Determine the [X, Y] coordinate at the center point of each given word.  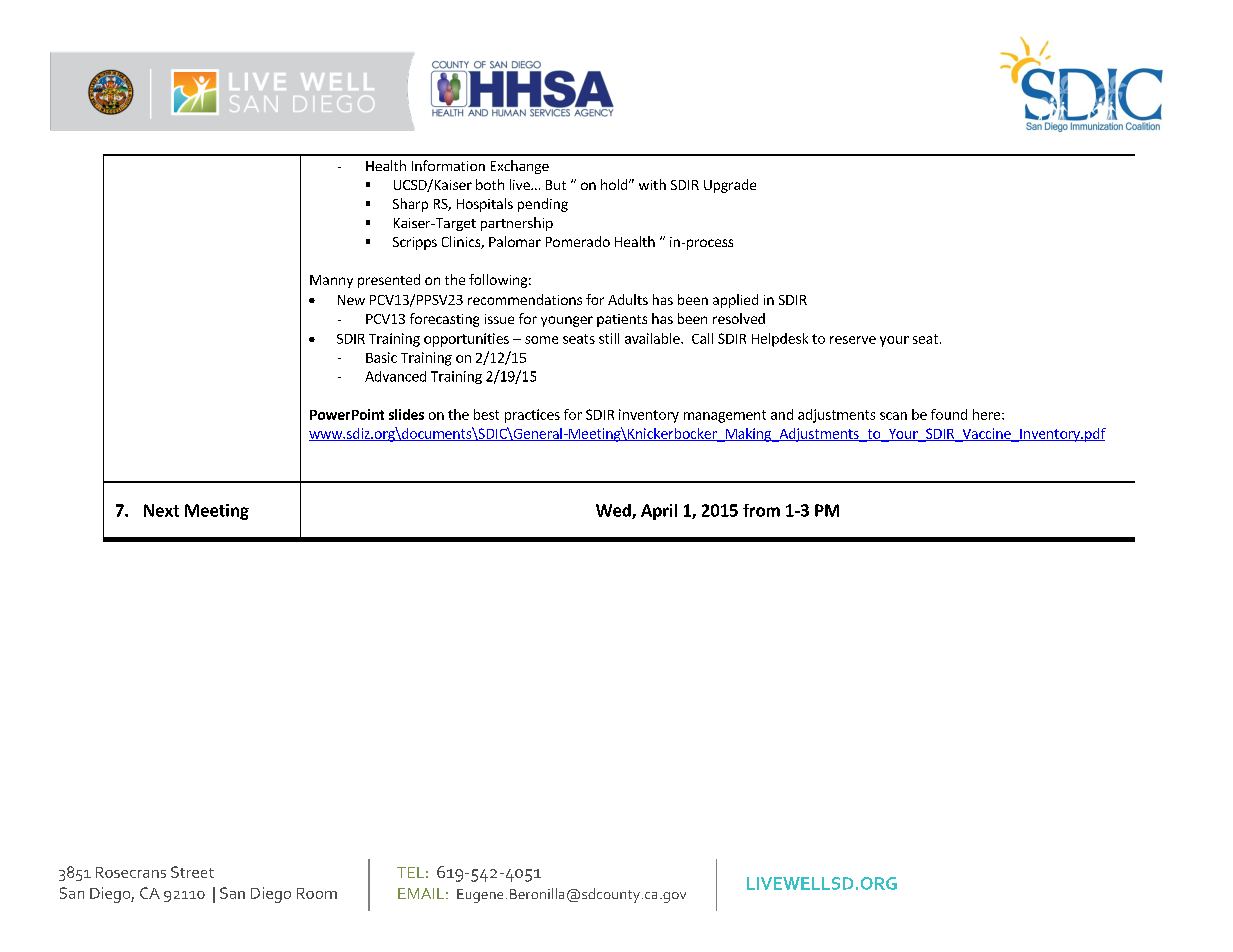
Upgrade [730, 186]
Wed [614, 511]
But [556, 185]
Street [192, 872]
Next [161, 510]
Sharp [410, 205]
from [761, 510]
